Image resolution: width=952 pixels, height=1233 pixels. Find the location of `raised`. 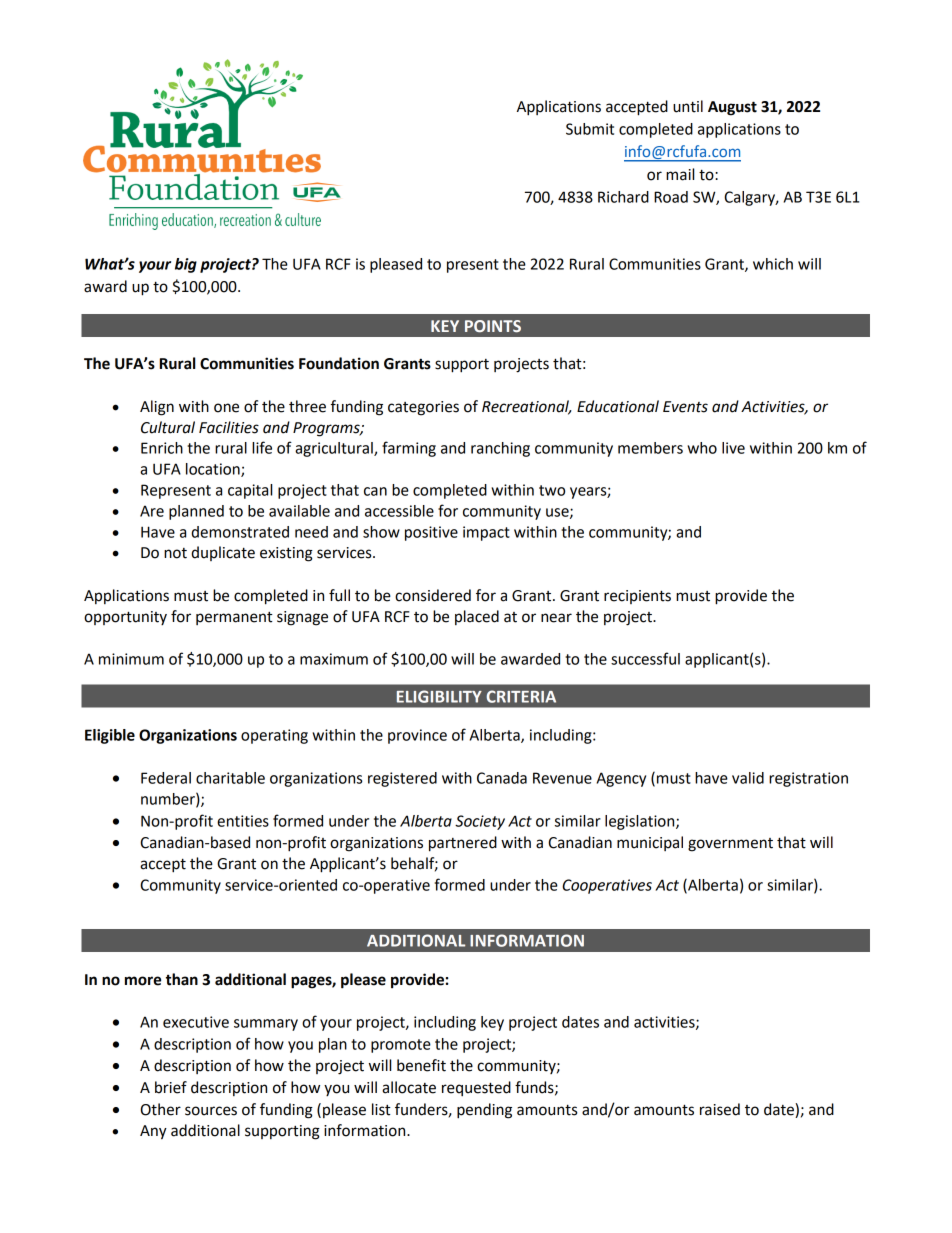

raised is located at coordinates (720, 1109).
